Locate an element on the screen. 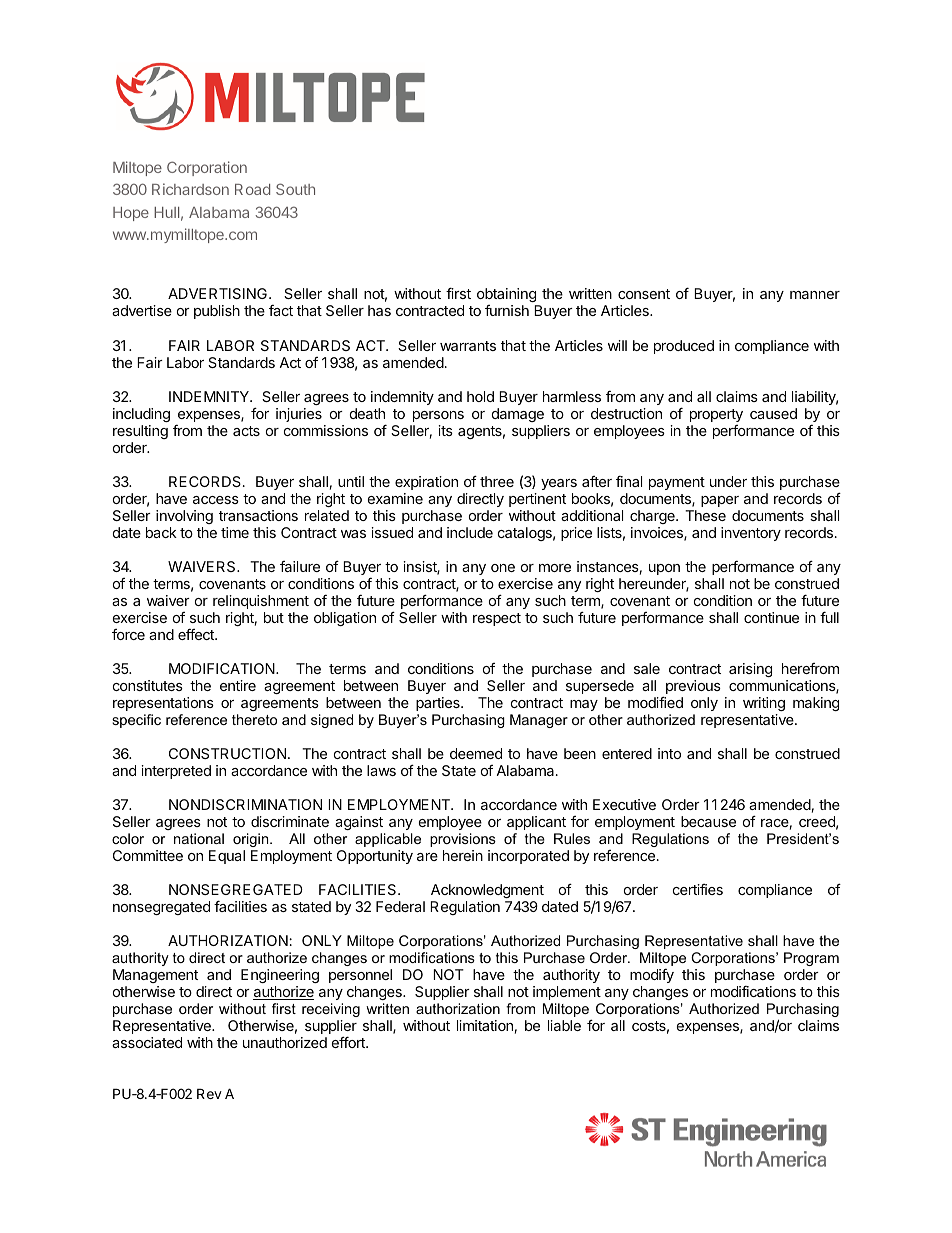 The height and width of the screenshot is (1233, 952). paper is located at coordinates (720, 501).
